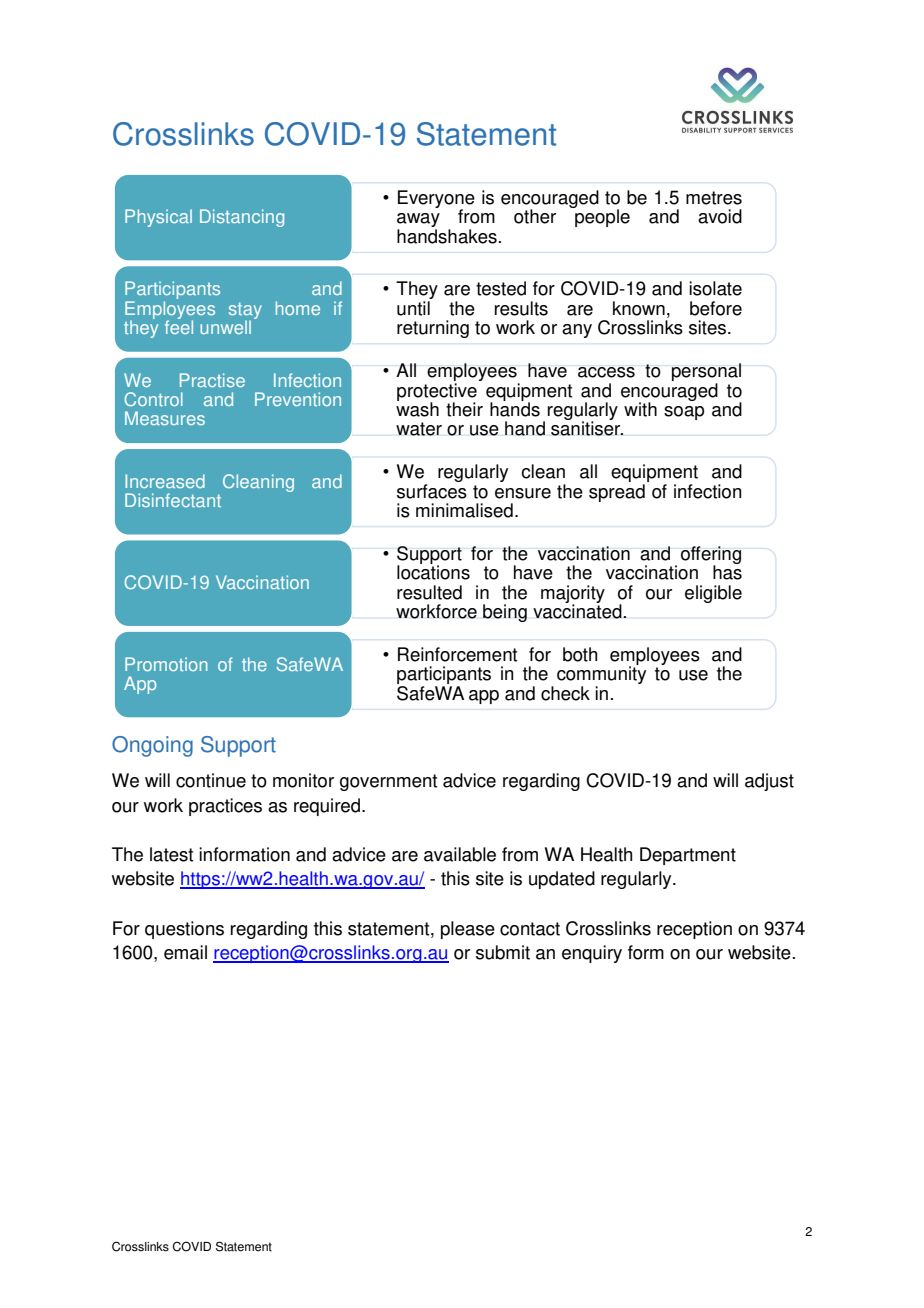  Describe the element at coordinates (727, 571) in the page. I see `has` at that location.
